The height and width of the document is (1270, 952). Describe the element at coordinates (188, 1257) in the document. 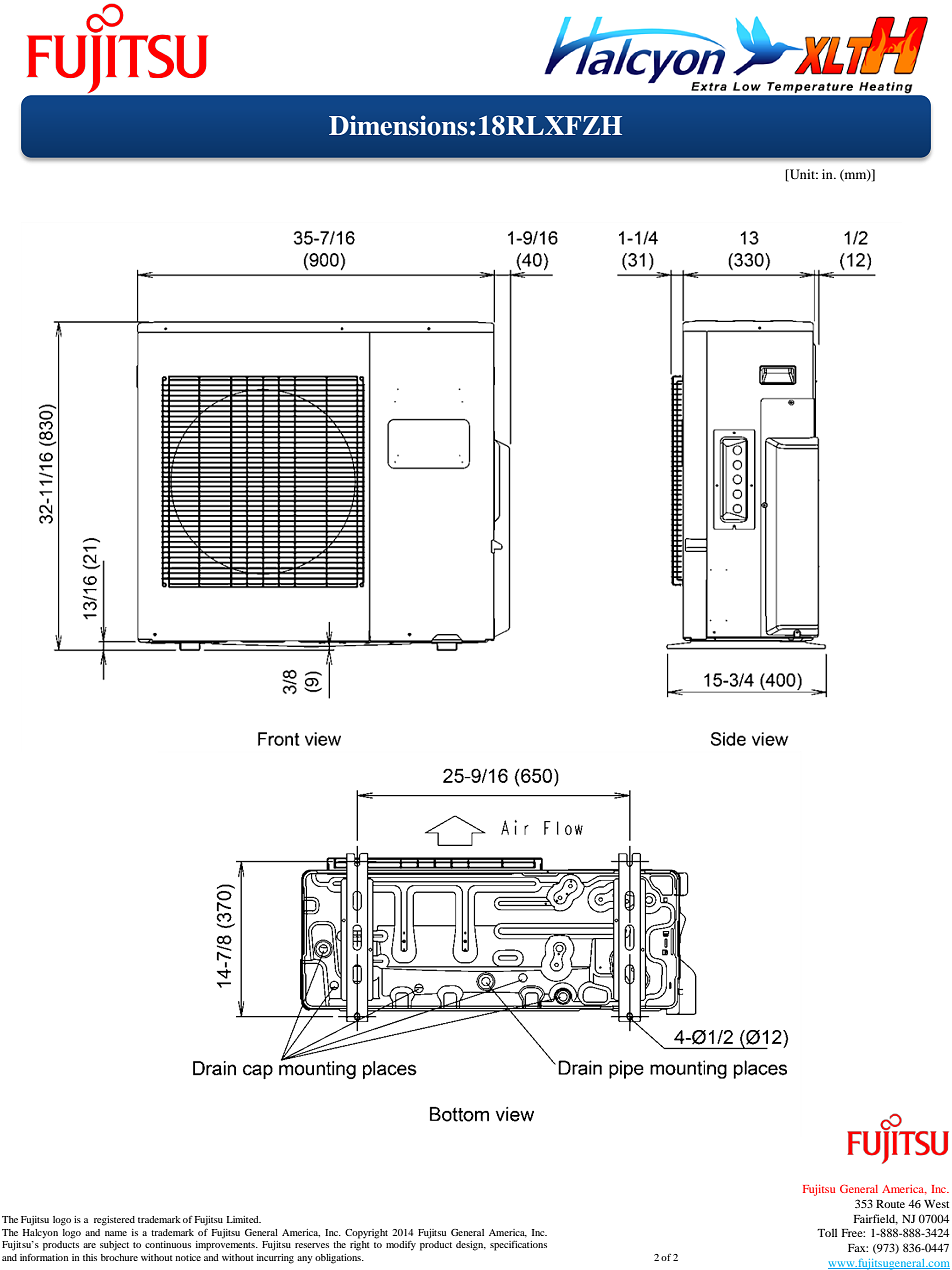

I see `notice` at that location.
